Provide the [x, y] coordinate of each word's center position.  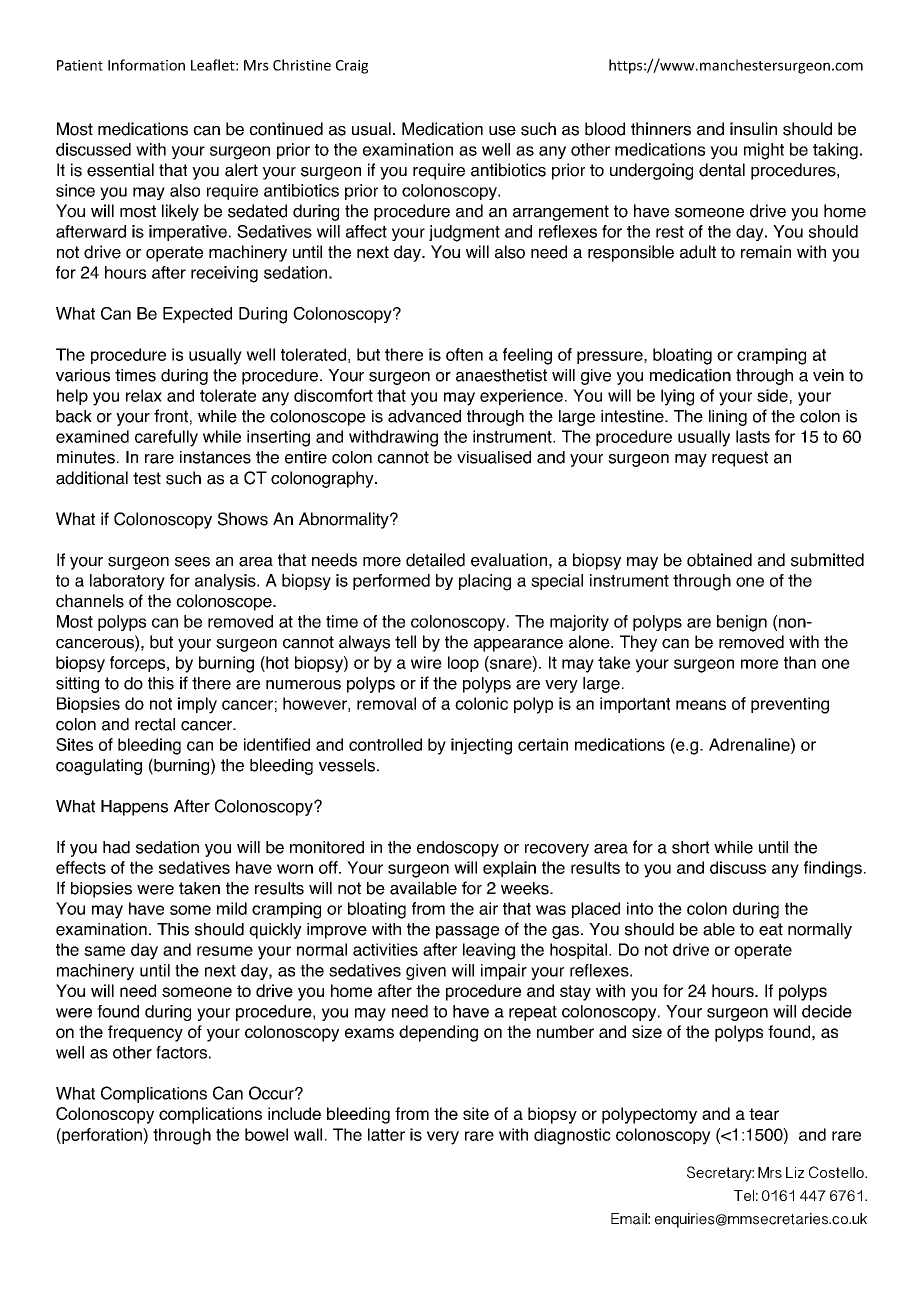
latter [386, 1134]
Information [146, 65]
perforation [102, 1136]
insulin [753, 129]
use [502, 131]
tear [764, 1114]
